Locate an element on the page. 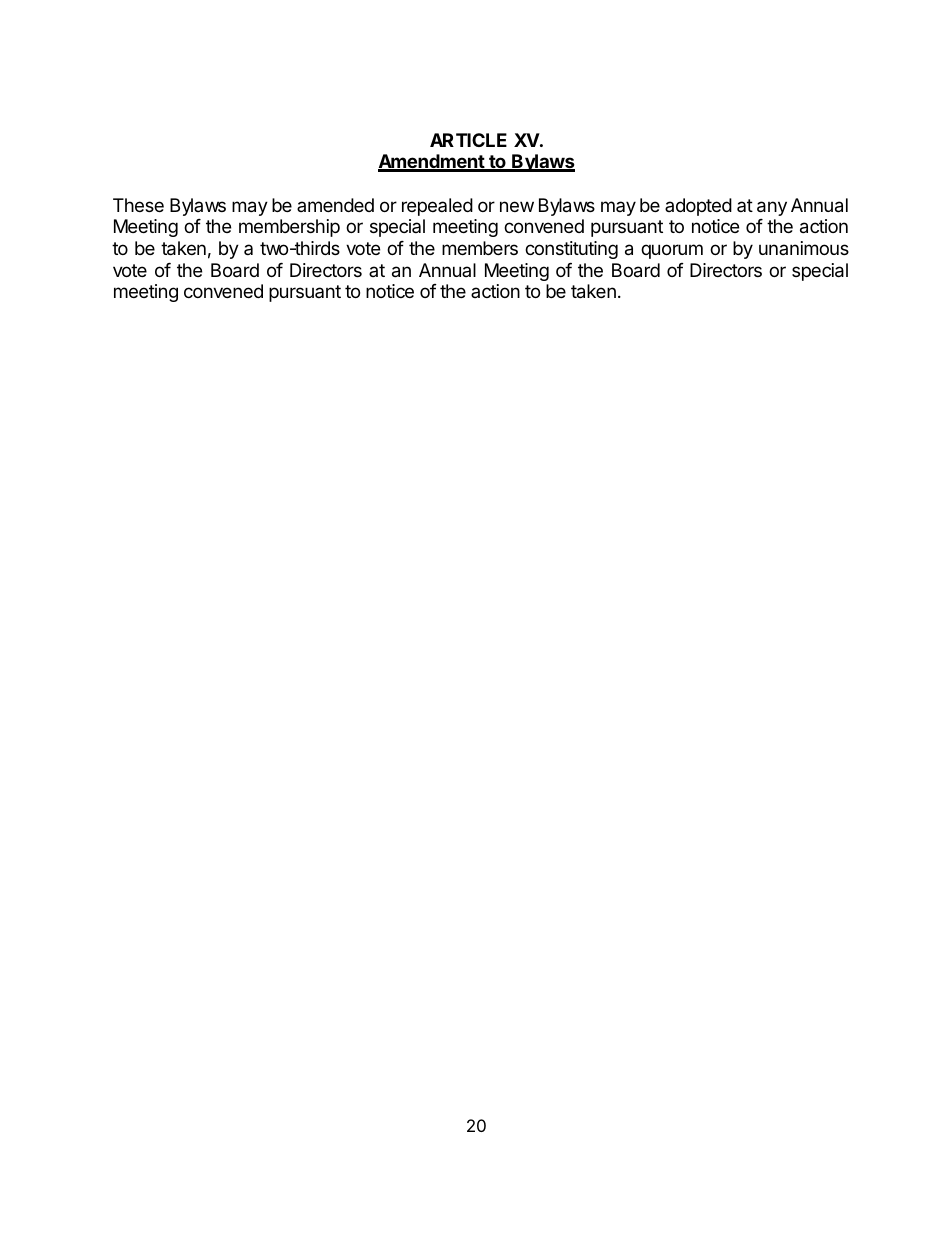  unanimous is located at coordinates (804, 248).
